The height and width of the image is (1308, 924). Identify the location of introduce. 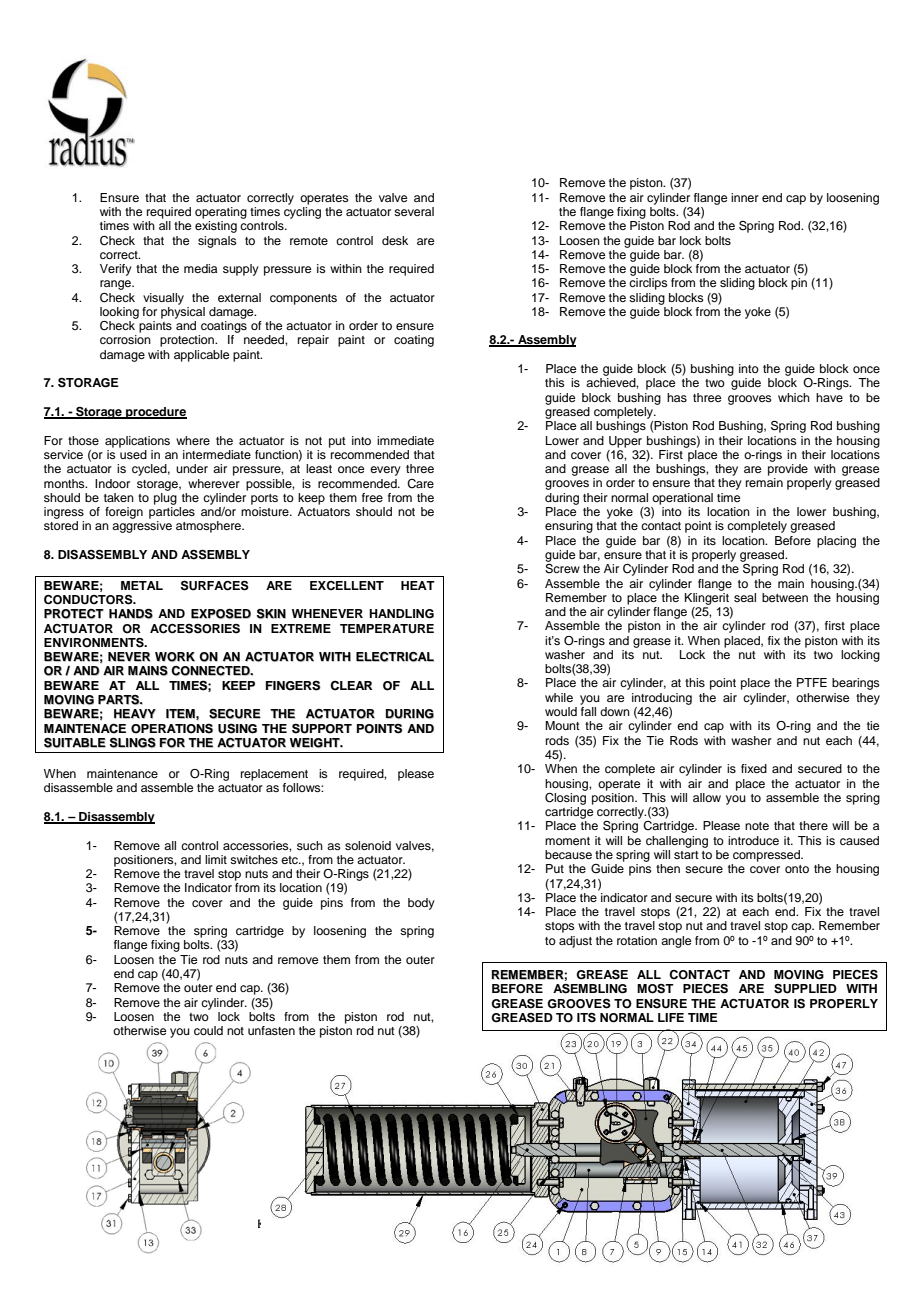
(753, 840).
